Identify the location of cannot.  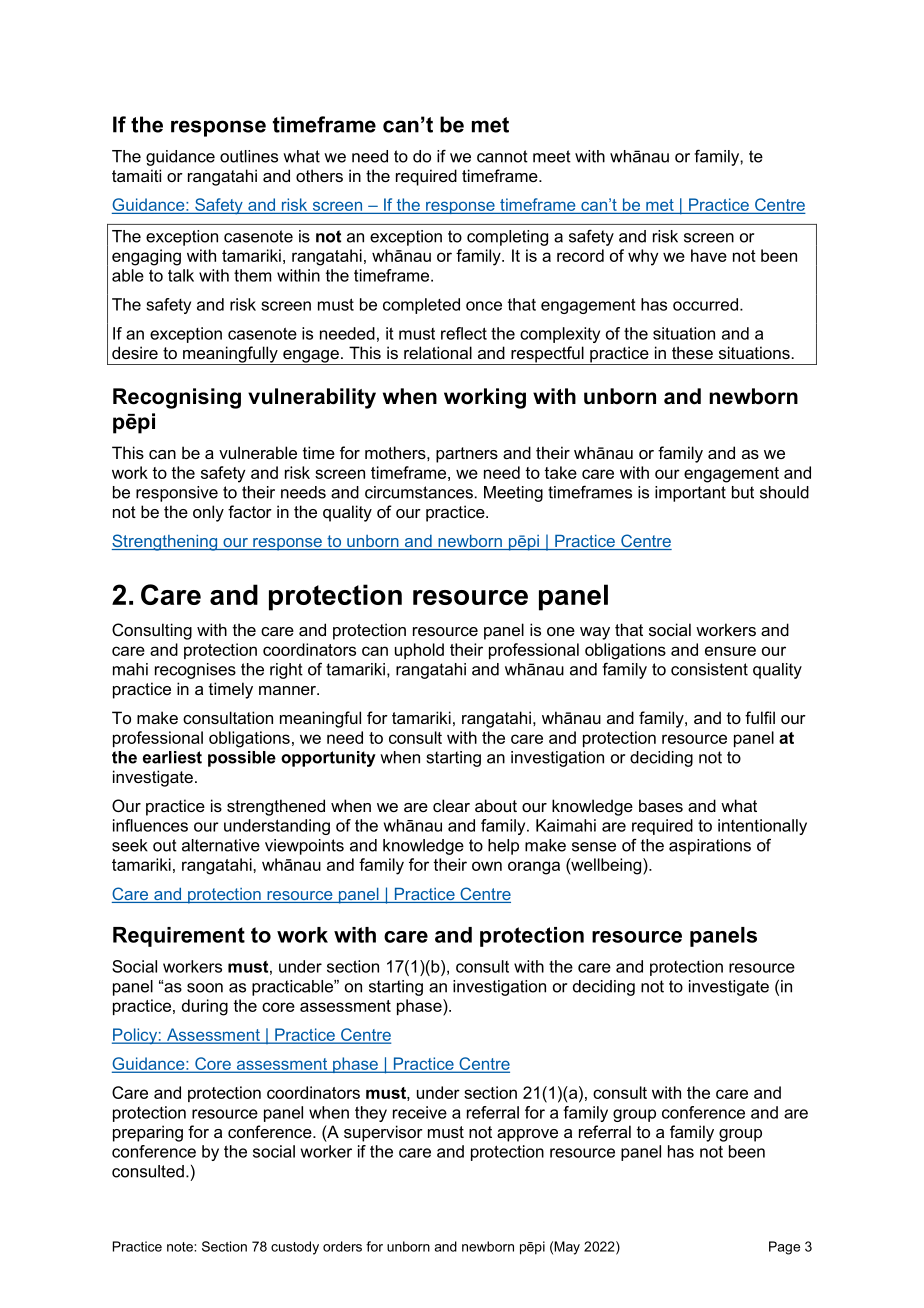
(502, 156).
